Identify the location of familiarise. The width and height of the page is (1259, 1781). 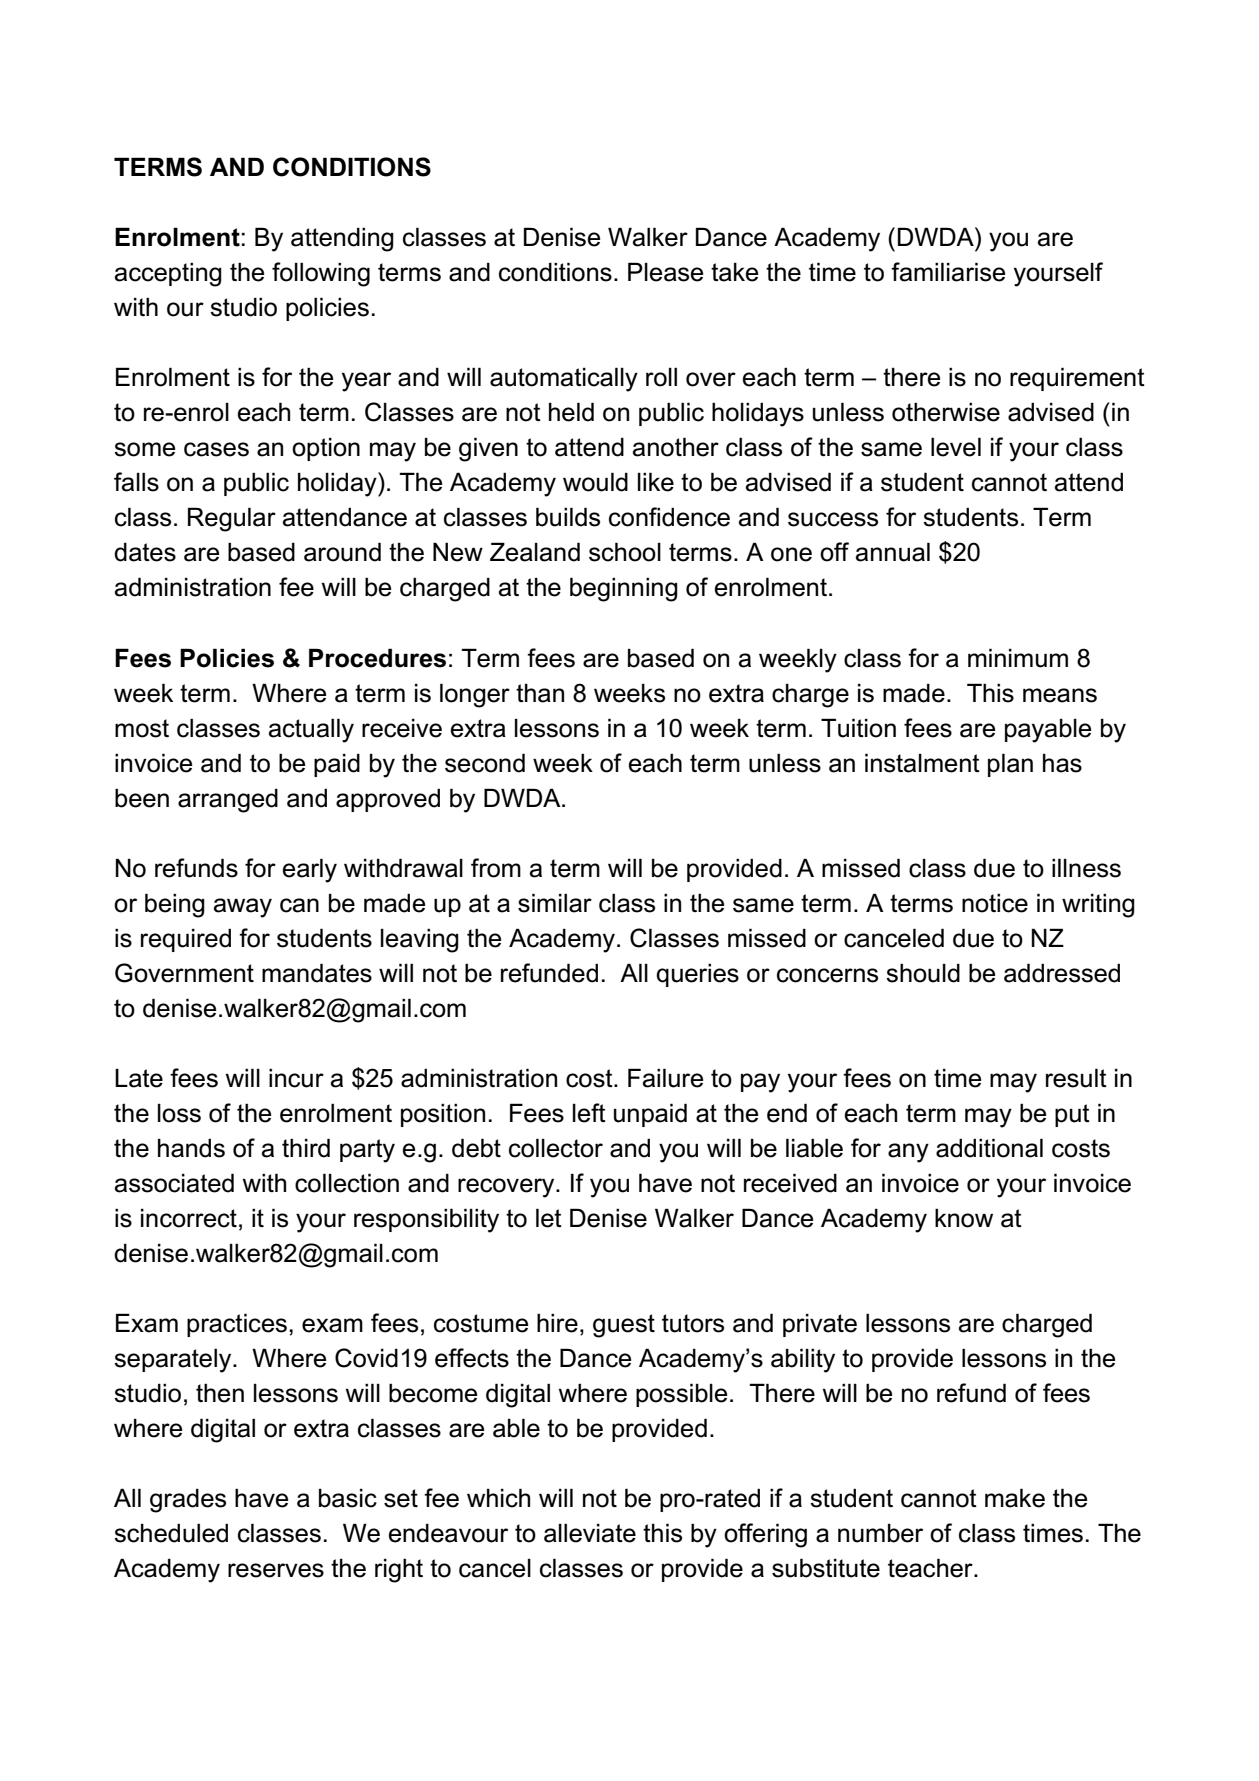
(948, 272).
